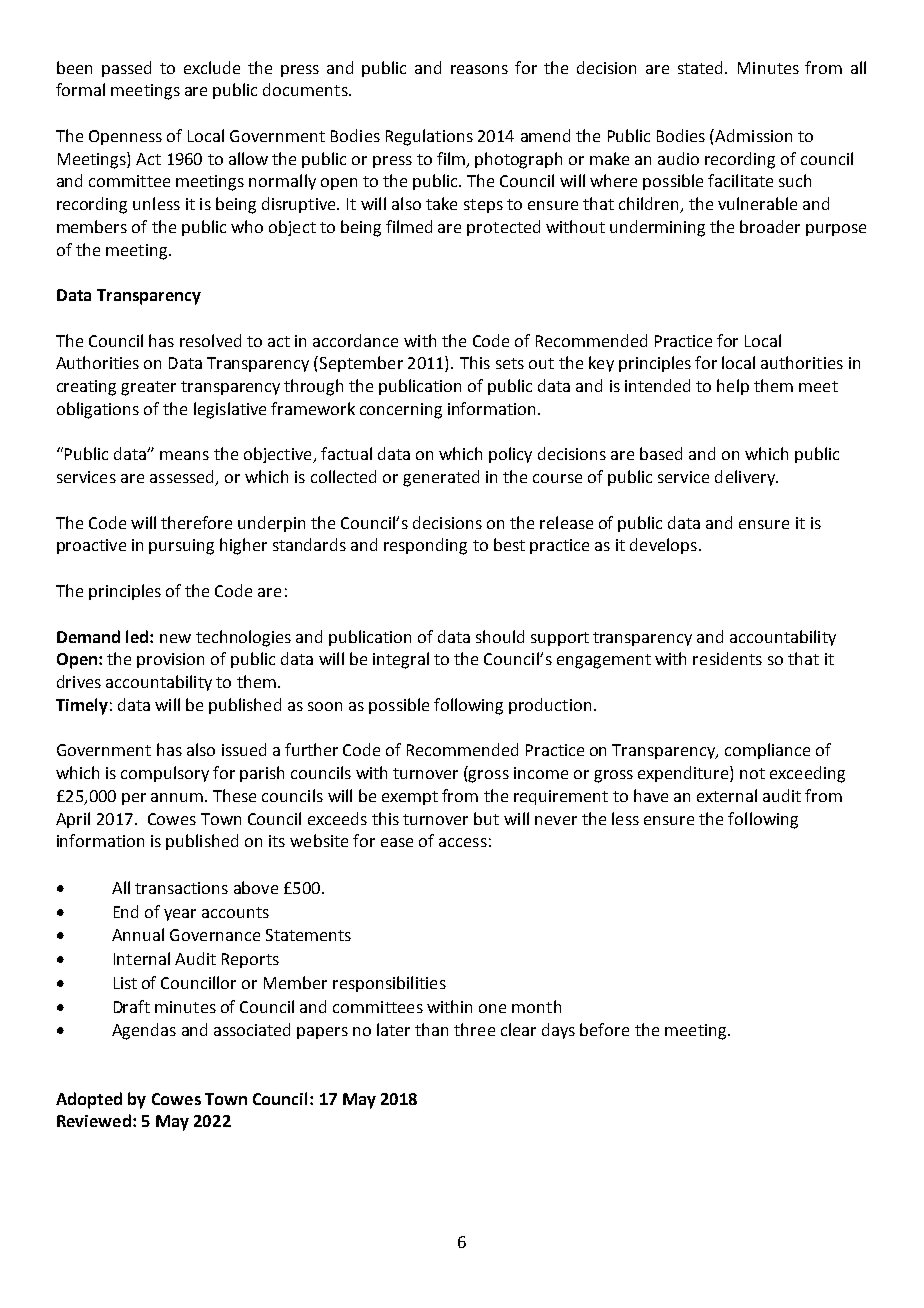 This image has width=924, height=1308. I want to click on three, so click(474, 1029).
